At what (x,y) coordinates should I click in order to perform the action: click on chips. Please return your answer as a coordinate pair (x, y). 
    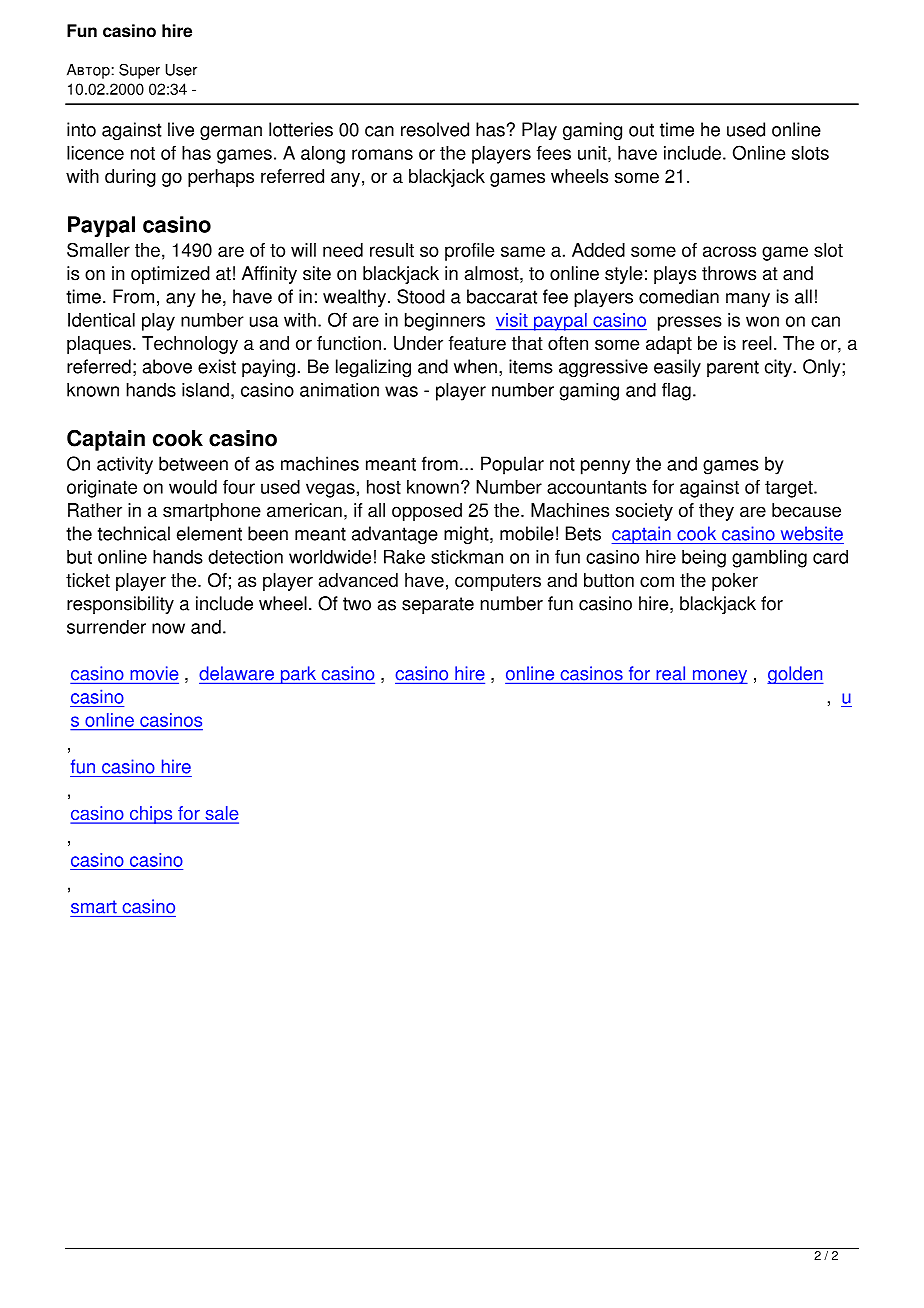
    Looking at the image, I should click on (151, 815).
